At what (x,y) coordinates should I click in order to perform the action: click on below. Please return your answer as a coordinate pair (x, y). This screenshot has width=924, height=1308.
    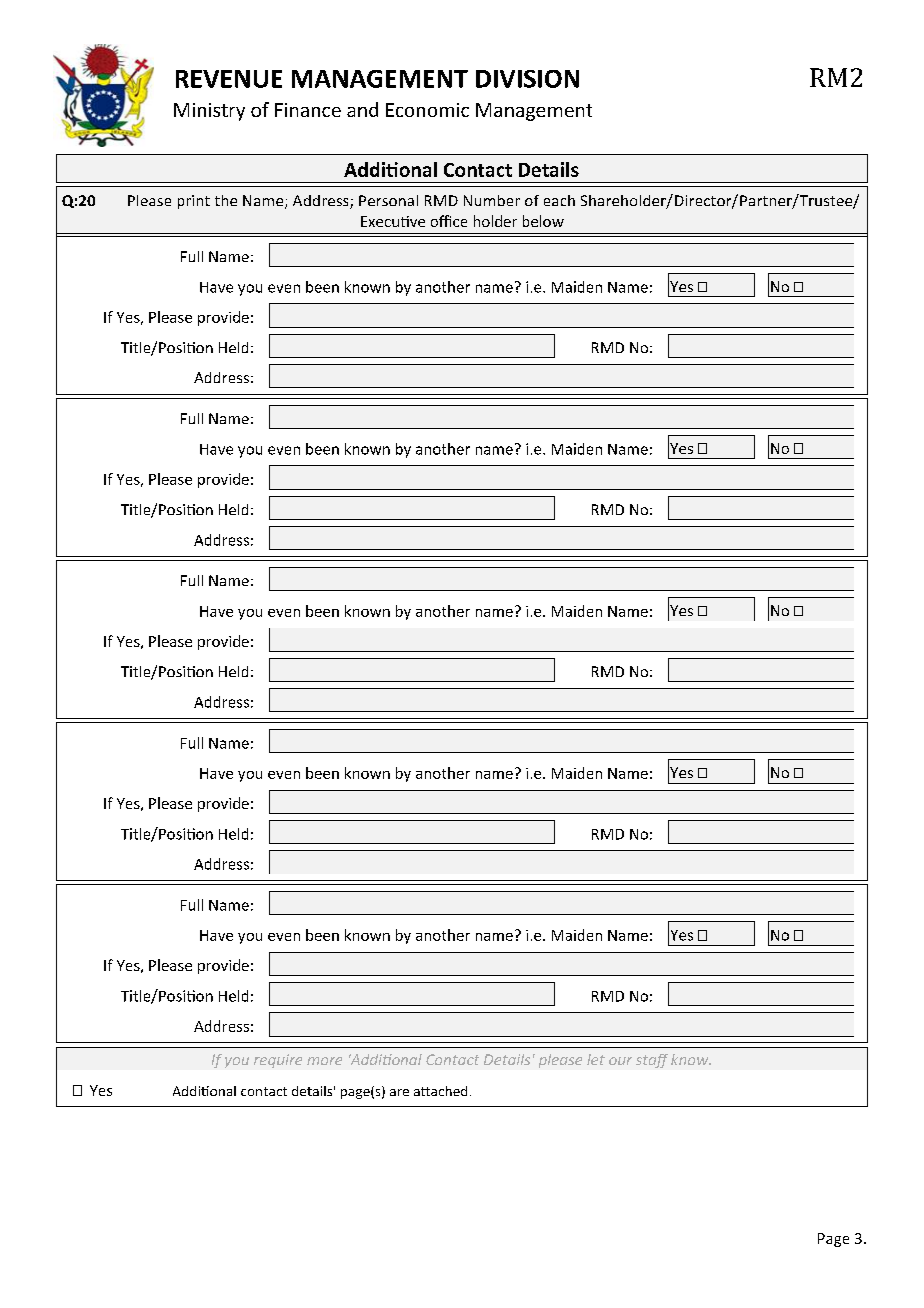
    Looking at the image, I should click on (543, 221).
